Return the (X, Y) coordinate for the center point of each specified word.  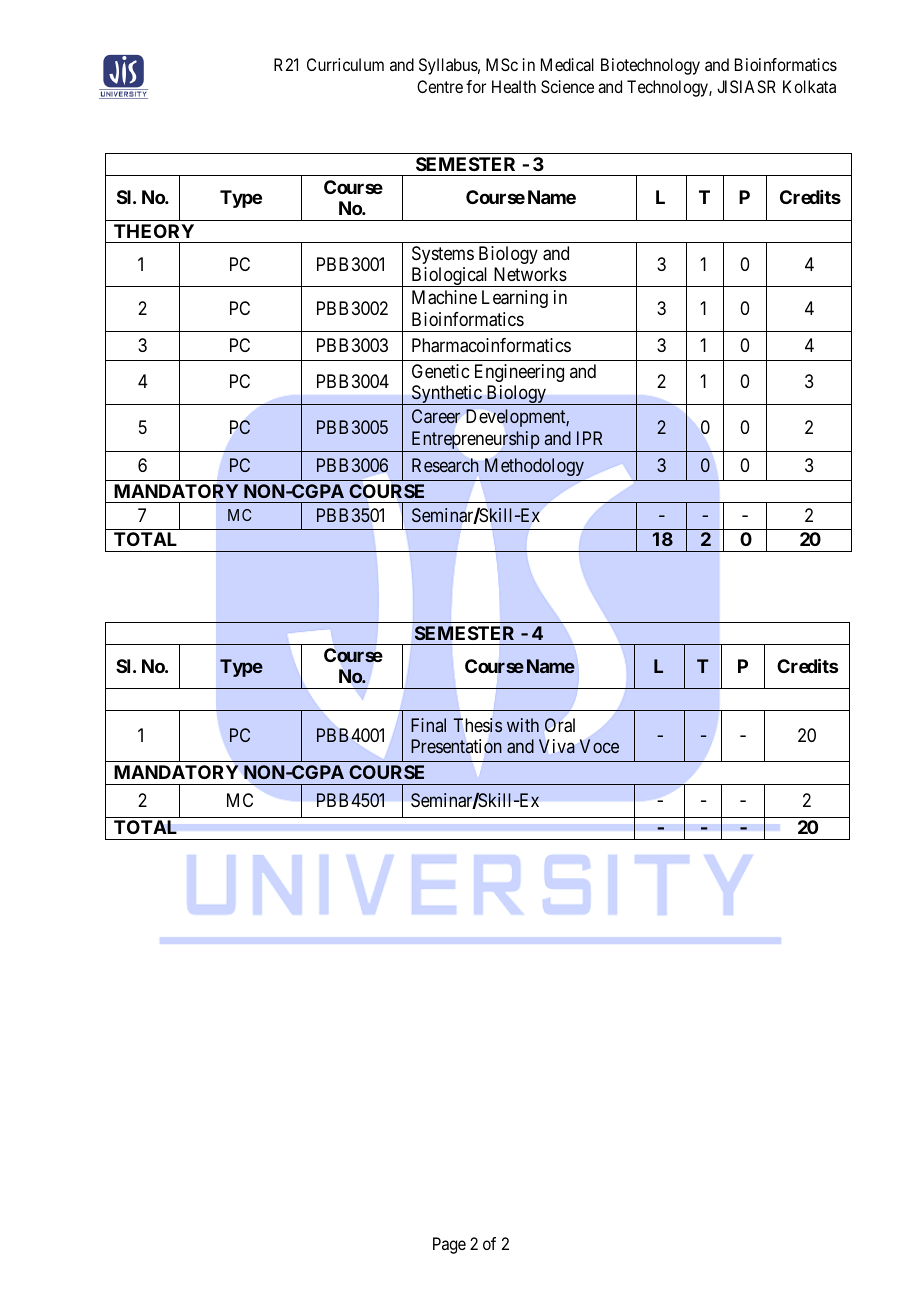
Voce (599, 746)
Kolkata (809, 86)
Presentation (456, 746)
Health (514, 86)
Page (449, 1245)
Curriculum (345, 64)
